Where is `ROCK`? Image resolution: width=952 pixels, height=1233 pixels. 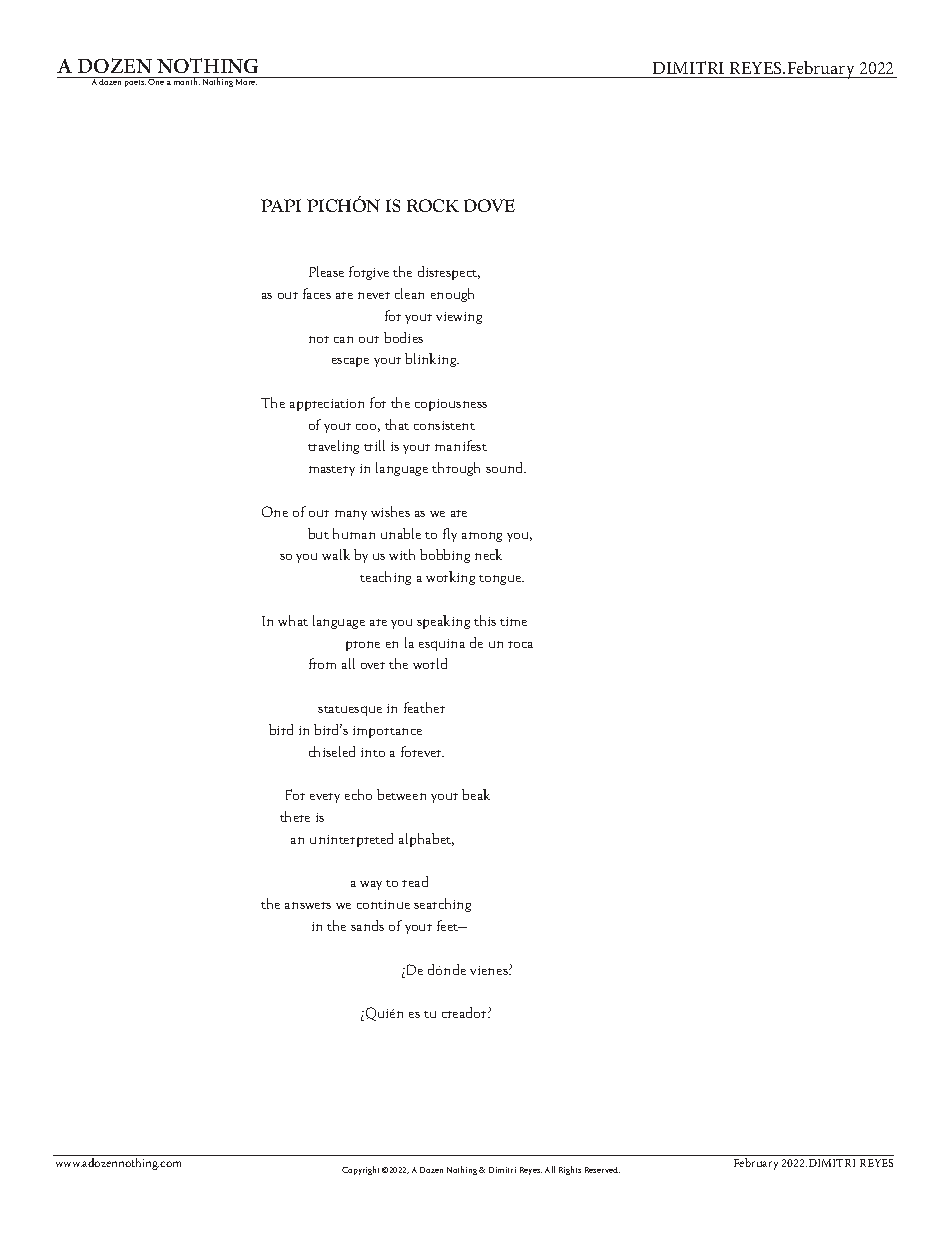 ROCK is located at coordinates (433, 205).
